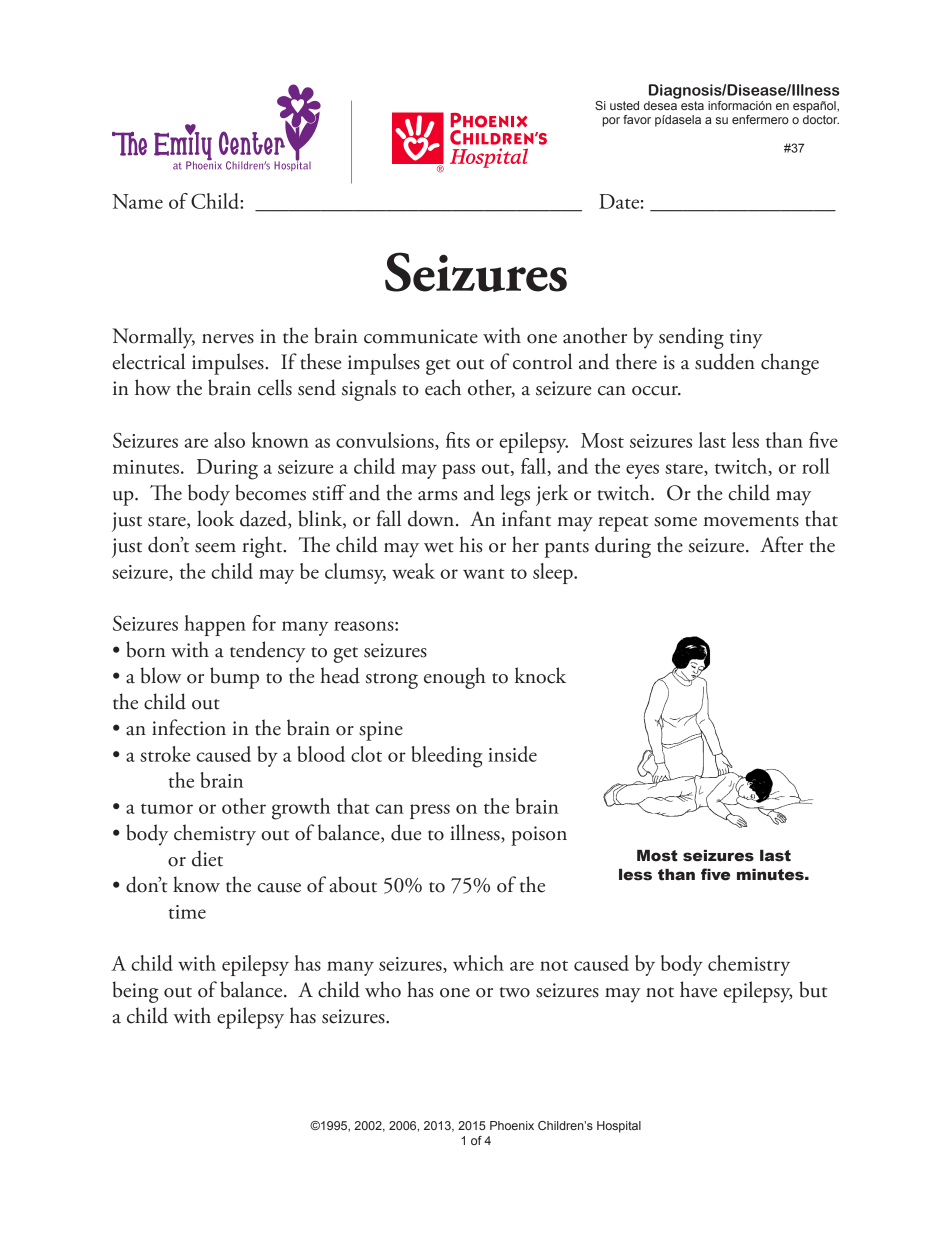 This screenshot has width=952, height=1233. Describe the element at coordinates (611, 122) in the screenshot. I see `por` at that location.
